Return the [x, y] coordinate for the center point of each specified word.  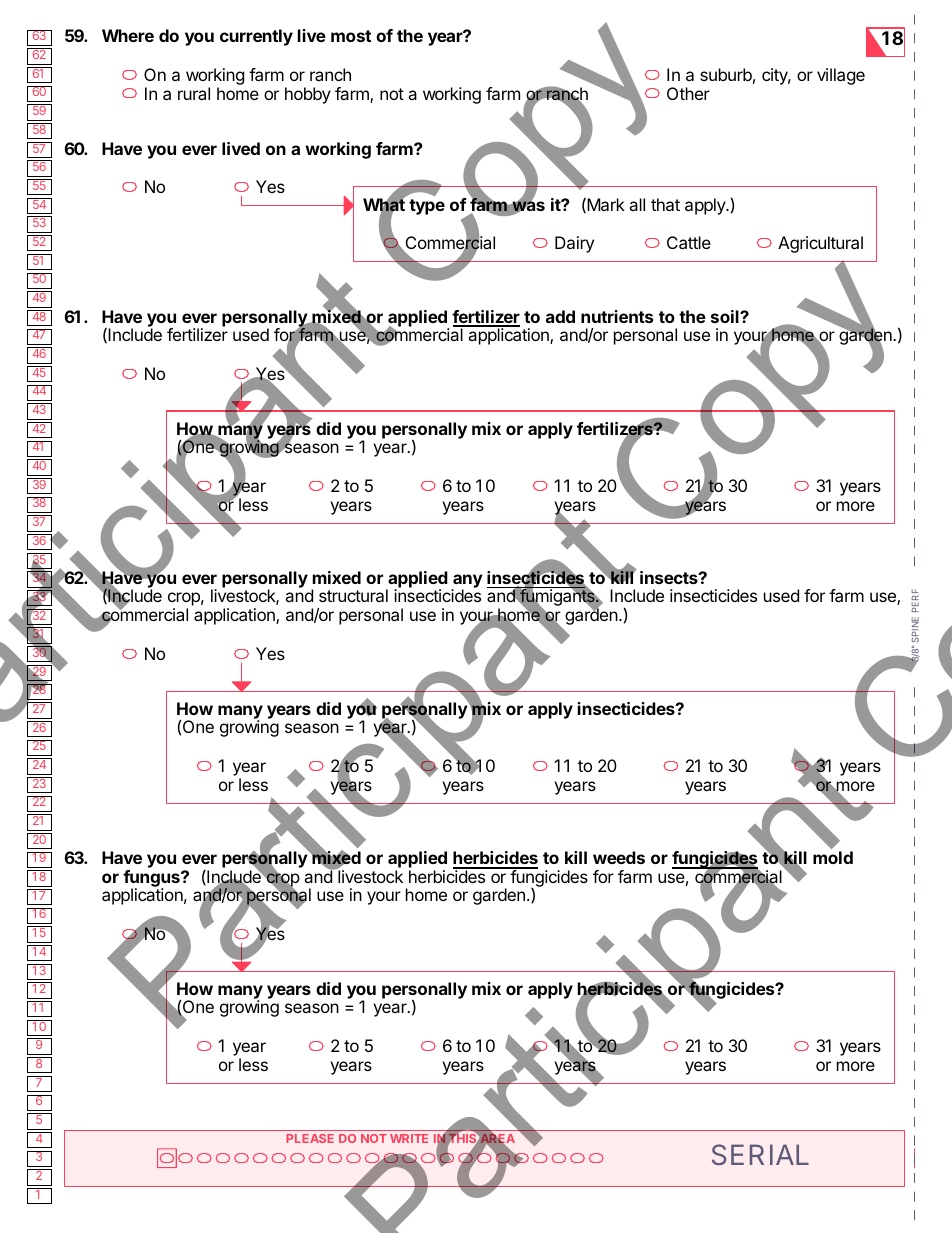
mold [833, 857]
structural [353, 595]
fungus [152, 880]
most [351, 36]
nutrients [617, 316]
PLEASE [310, 1138]
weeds [619, 857]
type [427, 207]
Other [688, 93]
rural [194, 93]
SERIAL [760, 1154]
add [560, 316]
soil [726, 316]
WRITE [409, 1138]
